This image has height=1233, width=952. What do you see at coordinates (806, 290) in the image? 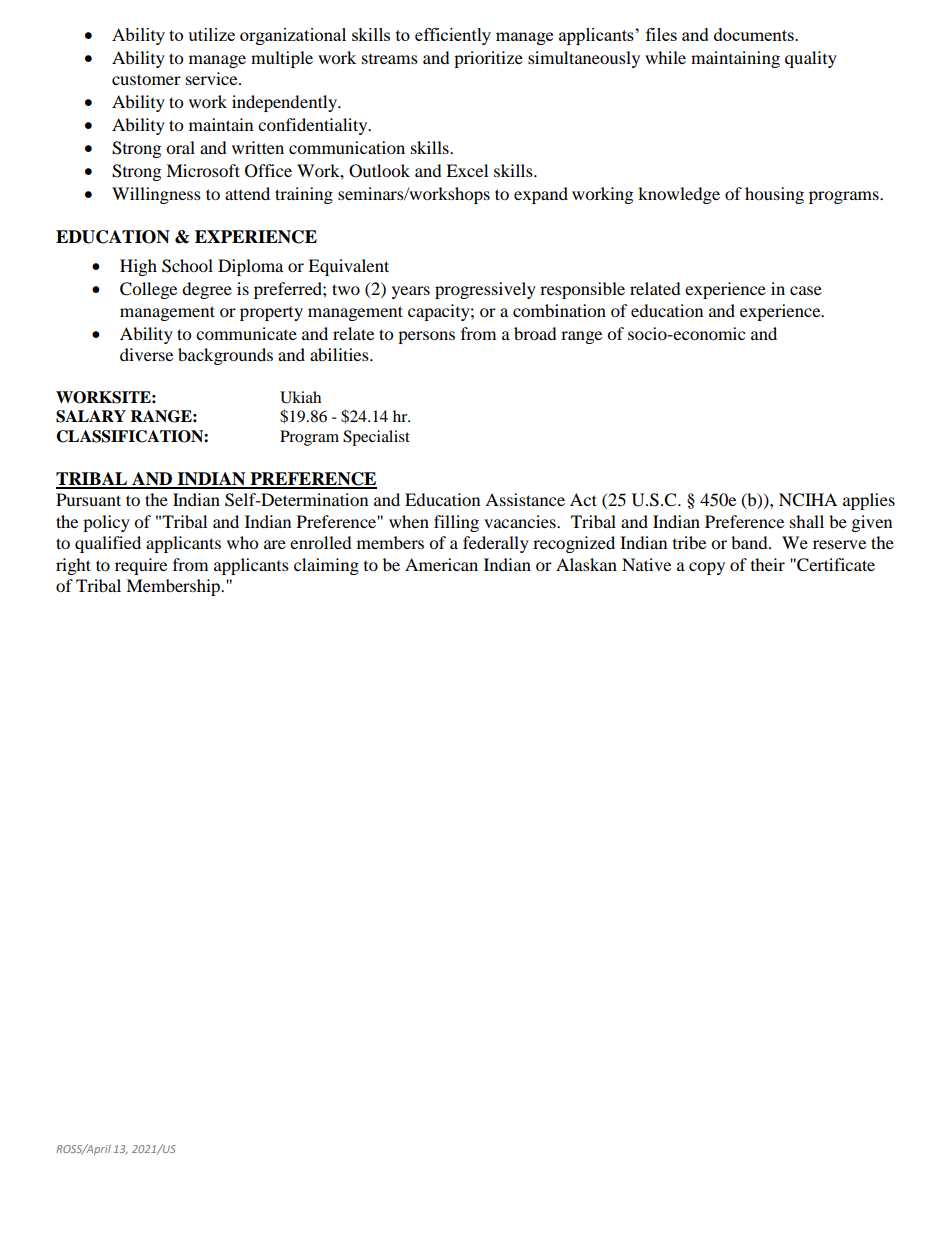
I see `case` at bounding box center [806, 290].
